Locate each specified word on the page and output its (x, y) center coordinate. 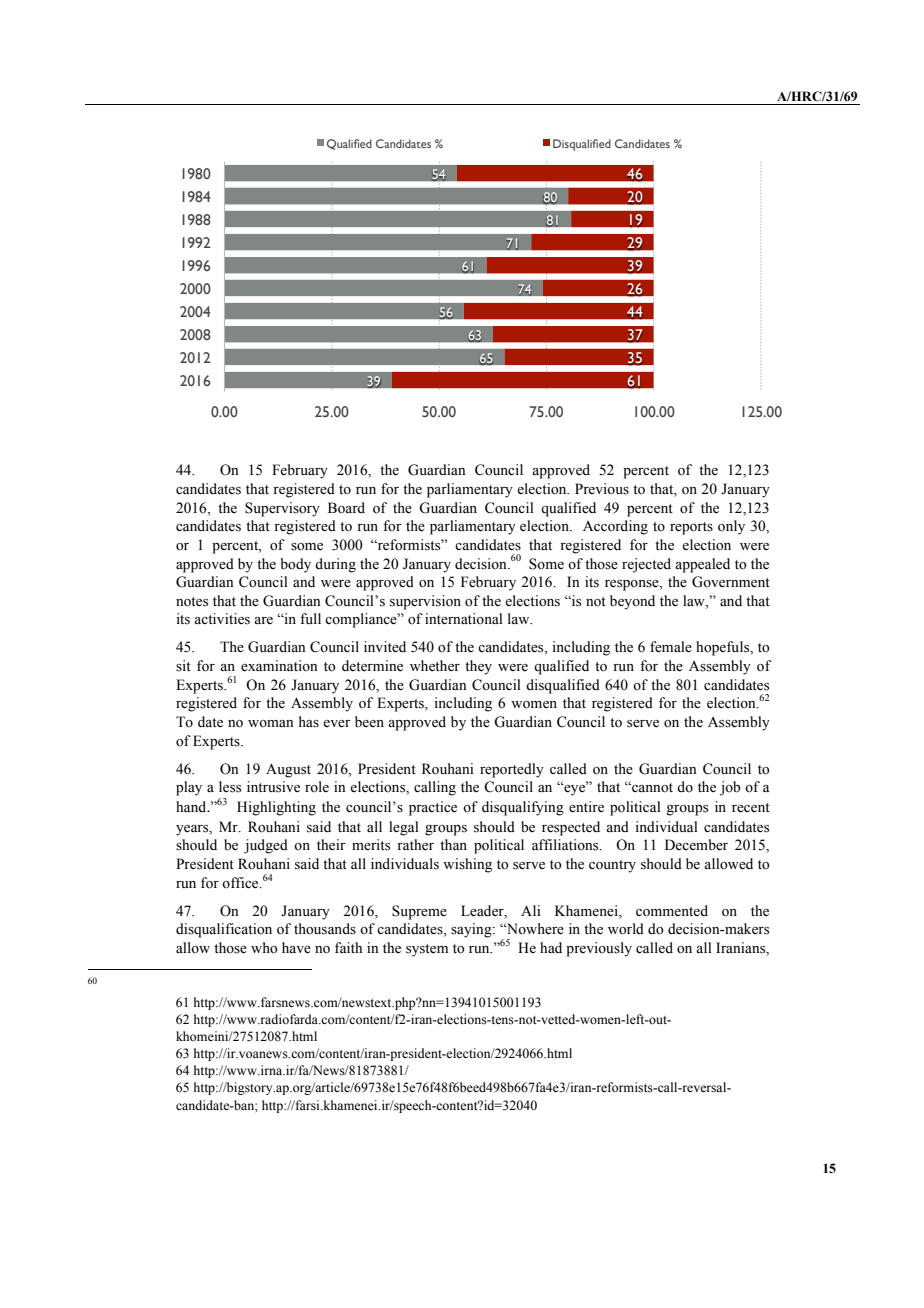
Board (346, 508)
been (369, 721)
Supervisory (282, 509)
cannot (651, 787)
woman (271, 723)
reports (691, 528)
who (264, 948)
